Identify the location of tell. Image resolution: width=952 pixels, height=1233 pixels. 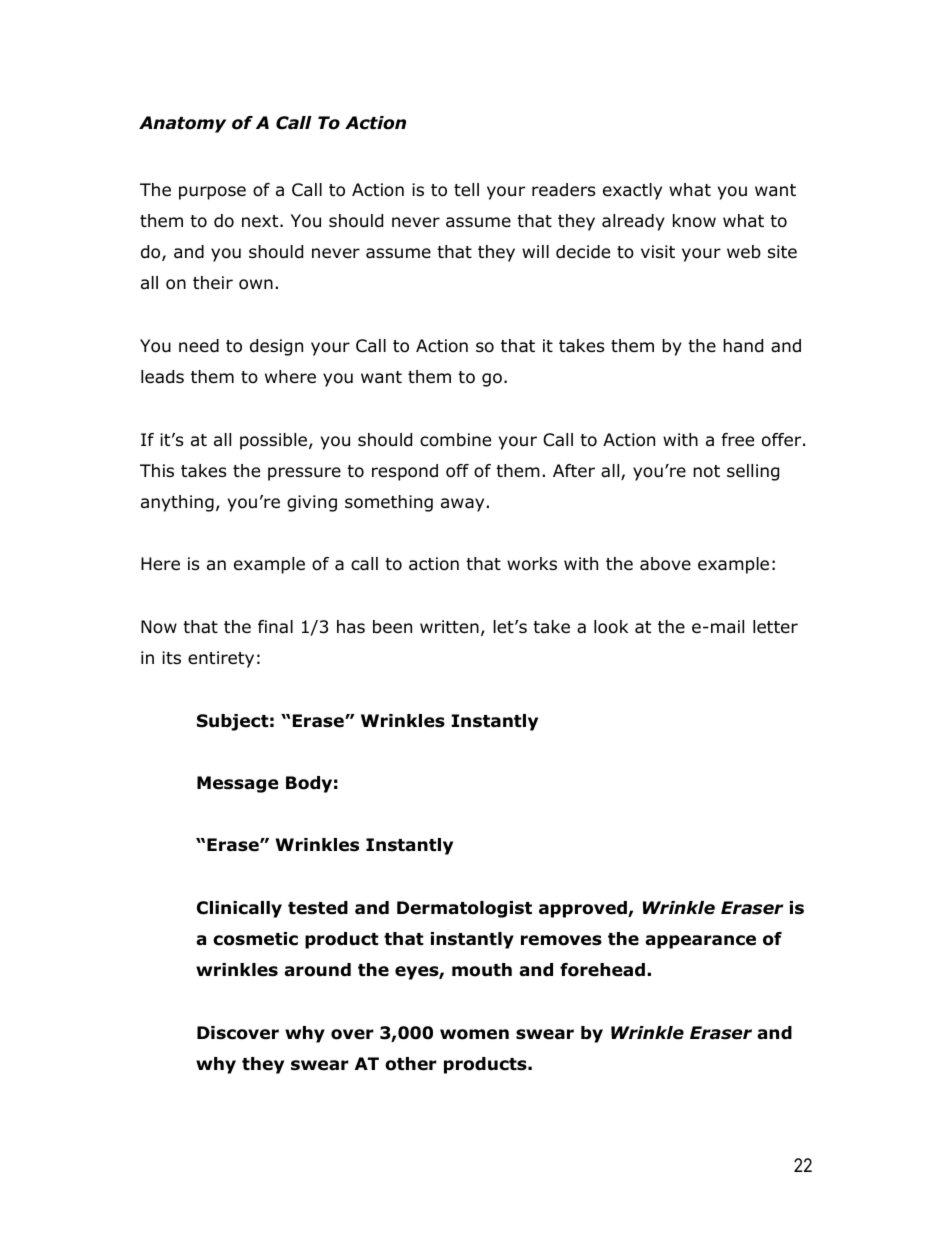
(466, 190).
